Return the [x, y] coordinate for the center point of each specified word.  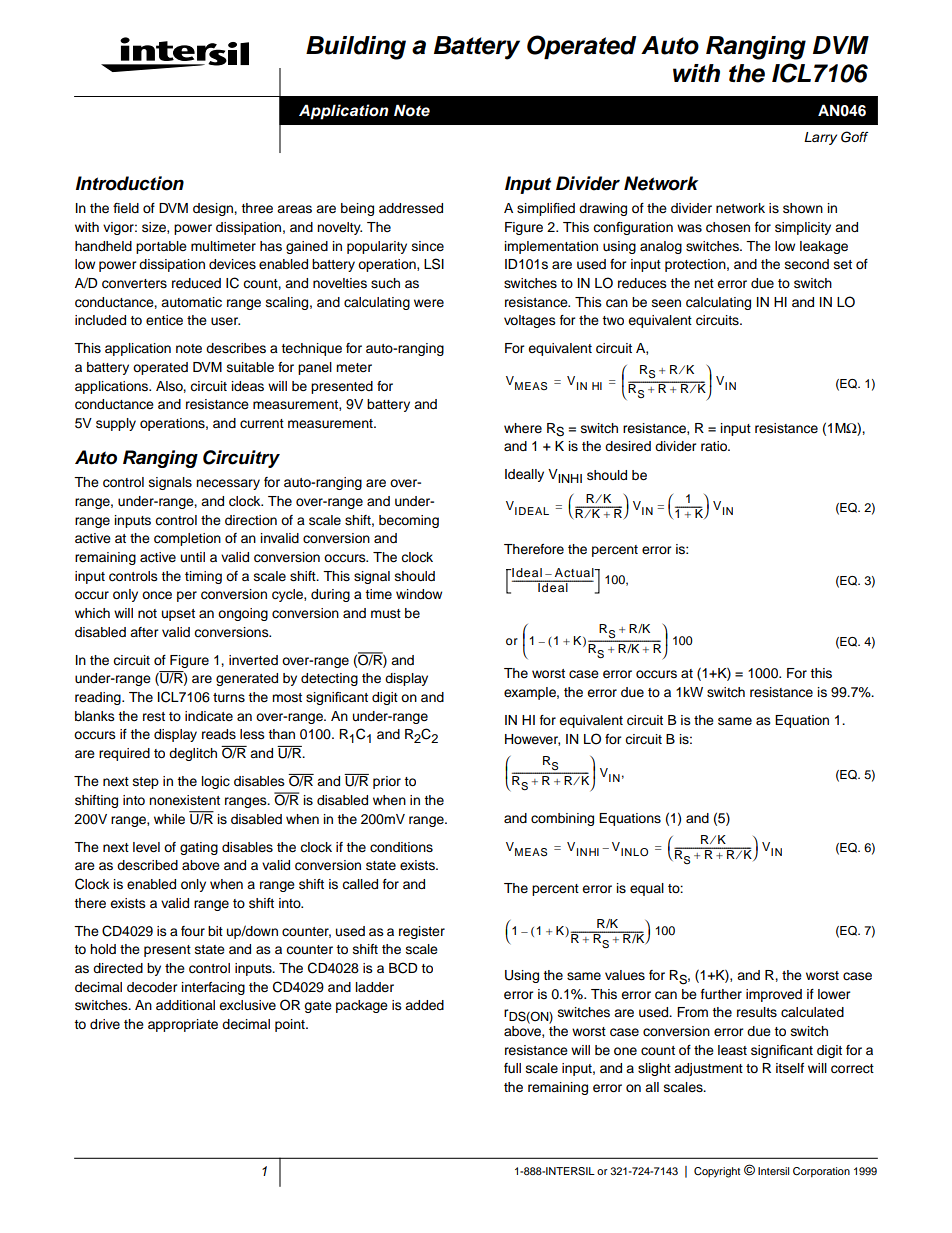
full [512, 1068]
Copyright [717, 1172]
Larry [820, 138]
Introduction [130, 183]
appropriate [183, 1025]
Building [356, 48]
